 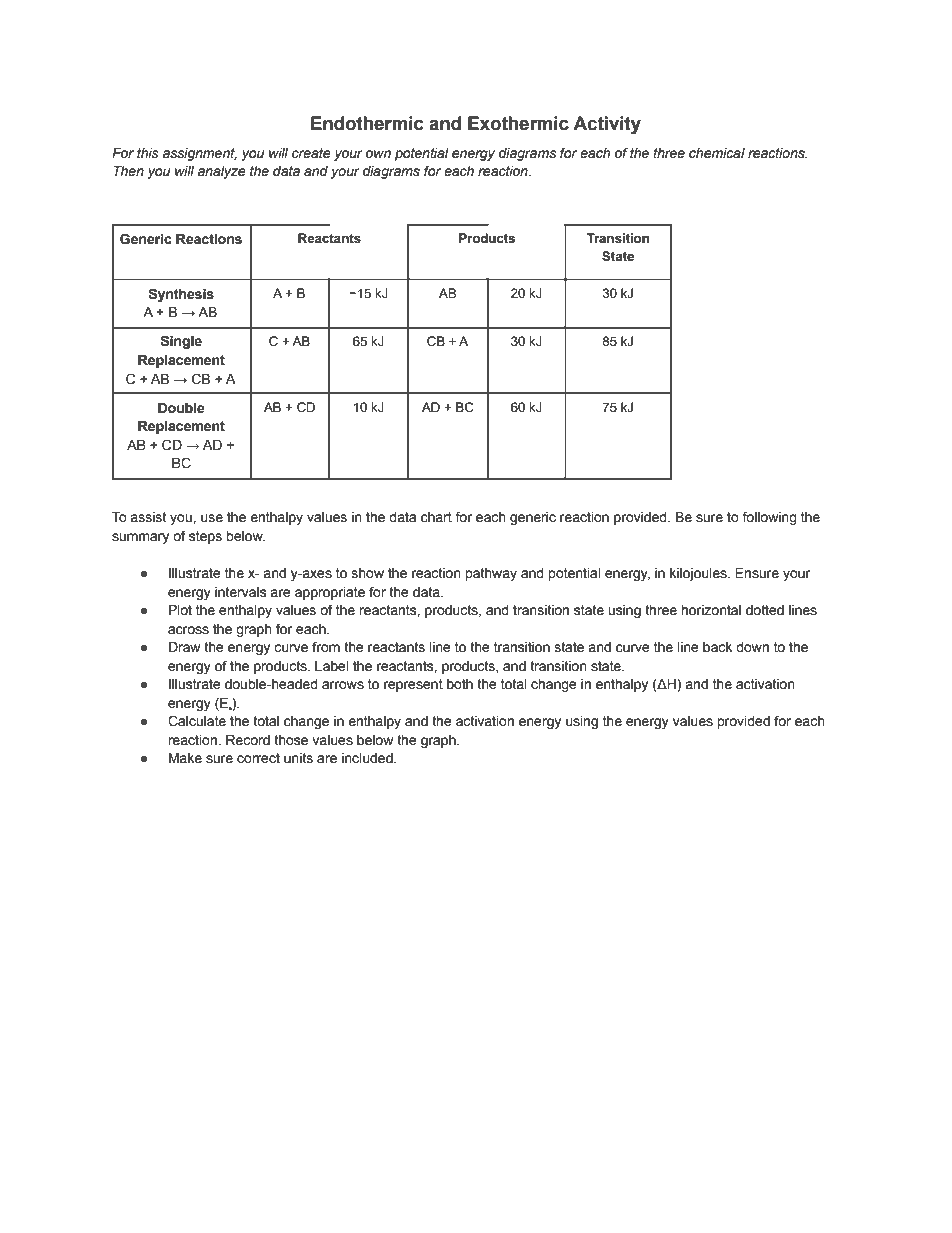 I want to click on Synthesis, so click(x=181, y=295).
